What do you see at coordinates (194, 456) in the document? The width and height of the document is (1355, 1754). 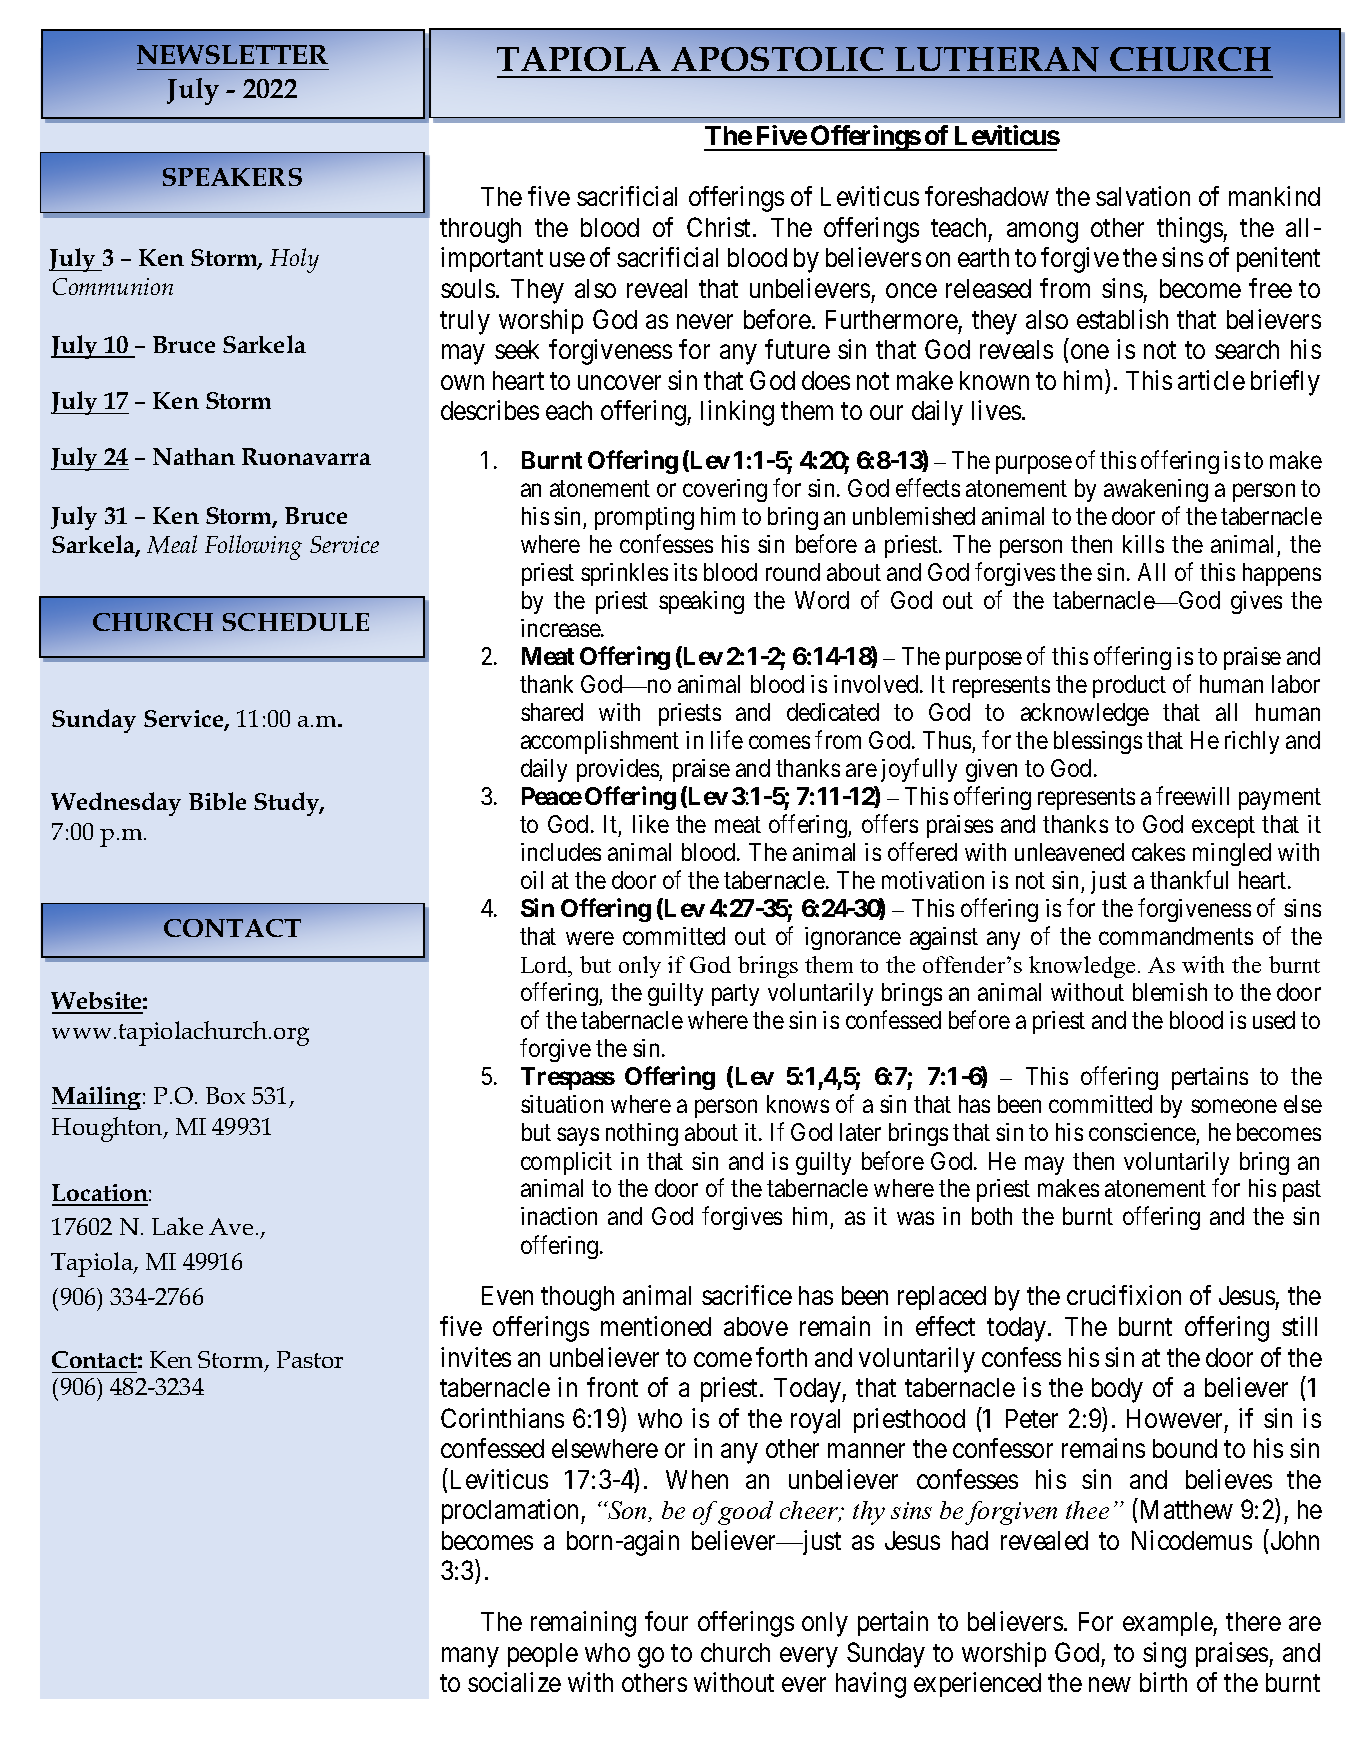 I see `Nathan` at bounding box center [194, 456].
